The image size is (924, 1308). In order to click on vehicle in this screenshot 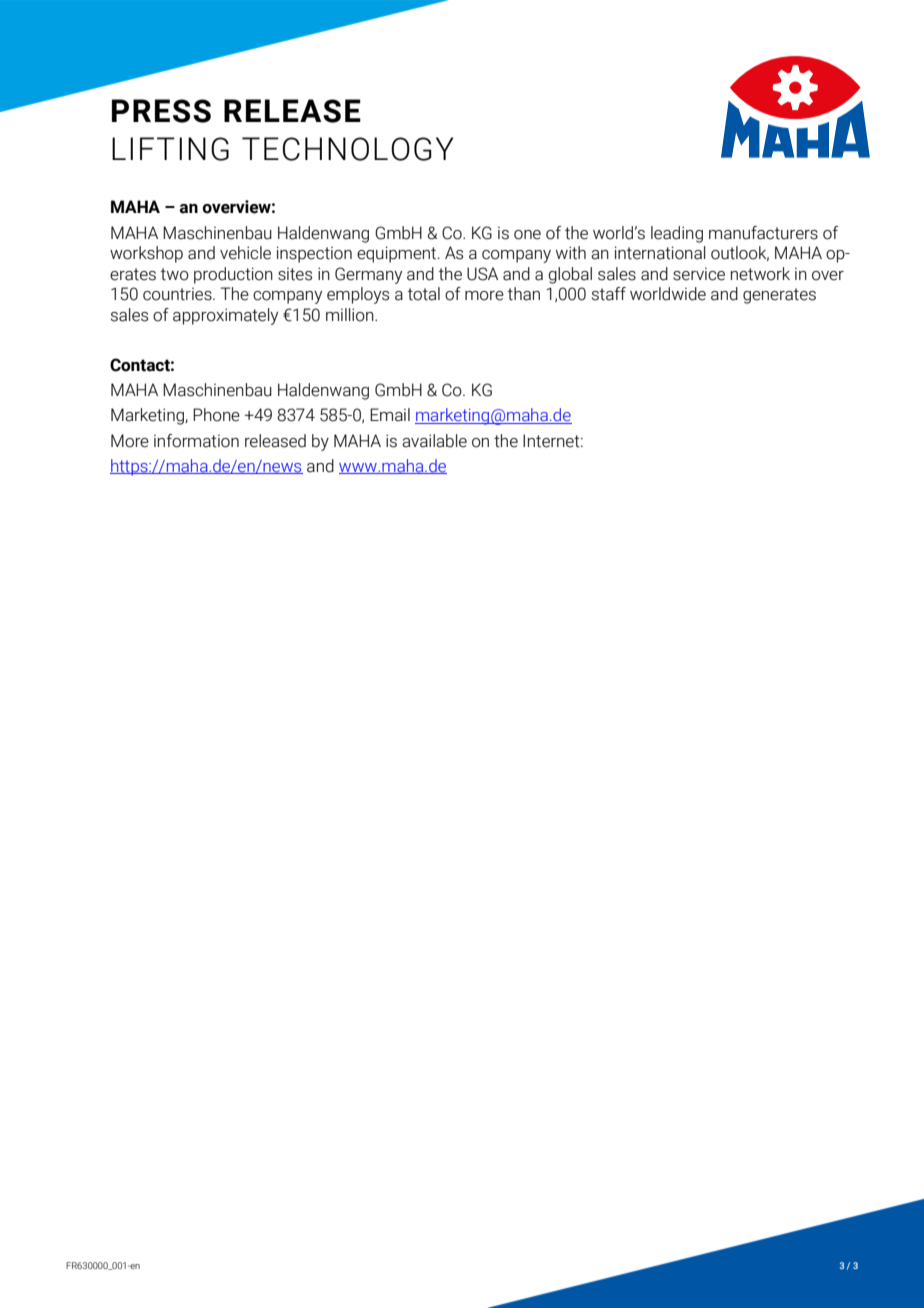, I will do `click(245, 253)`.
